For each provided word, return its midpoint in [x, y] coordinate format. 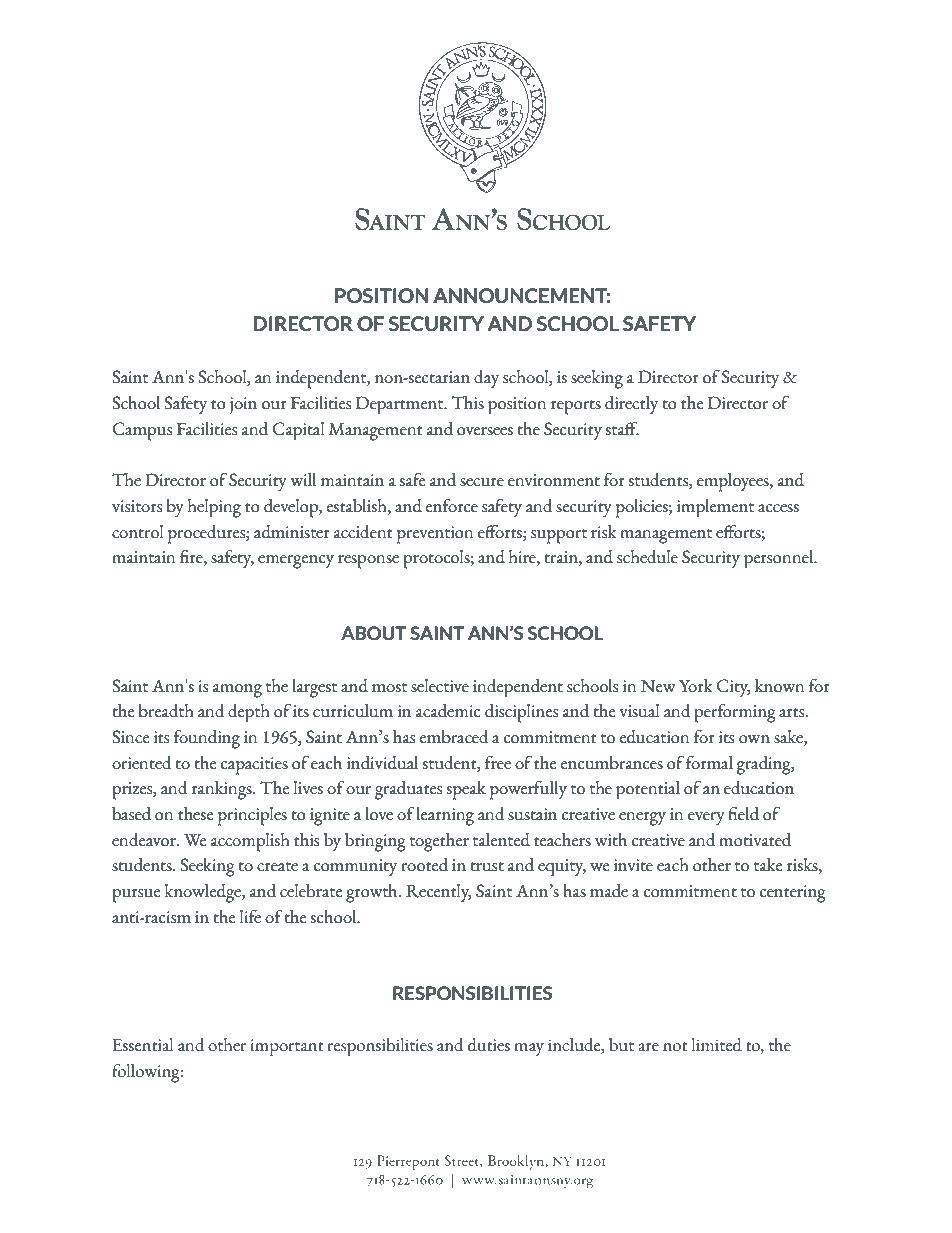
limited [717, 1045]
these [195, 814]
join [243, 406]
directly [631, 405]
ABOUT [374, 633]
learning [445, 816]
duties [489, 1045]
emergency [296, 562]
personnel [780, 559]
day [486, 379]
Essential [143, 1045]
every [706, 819]
